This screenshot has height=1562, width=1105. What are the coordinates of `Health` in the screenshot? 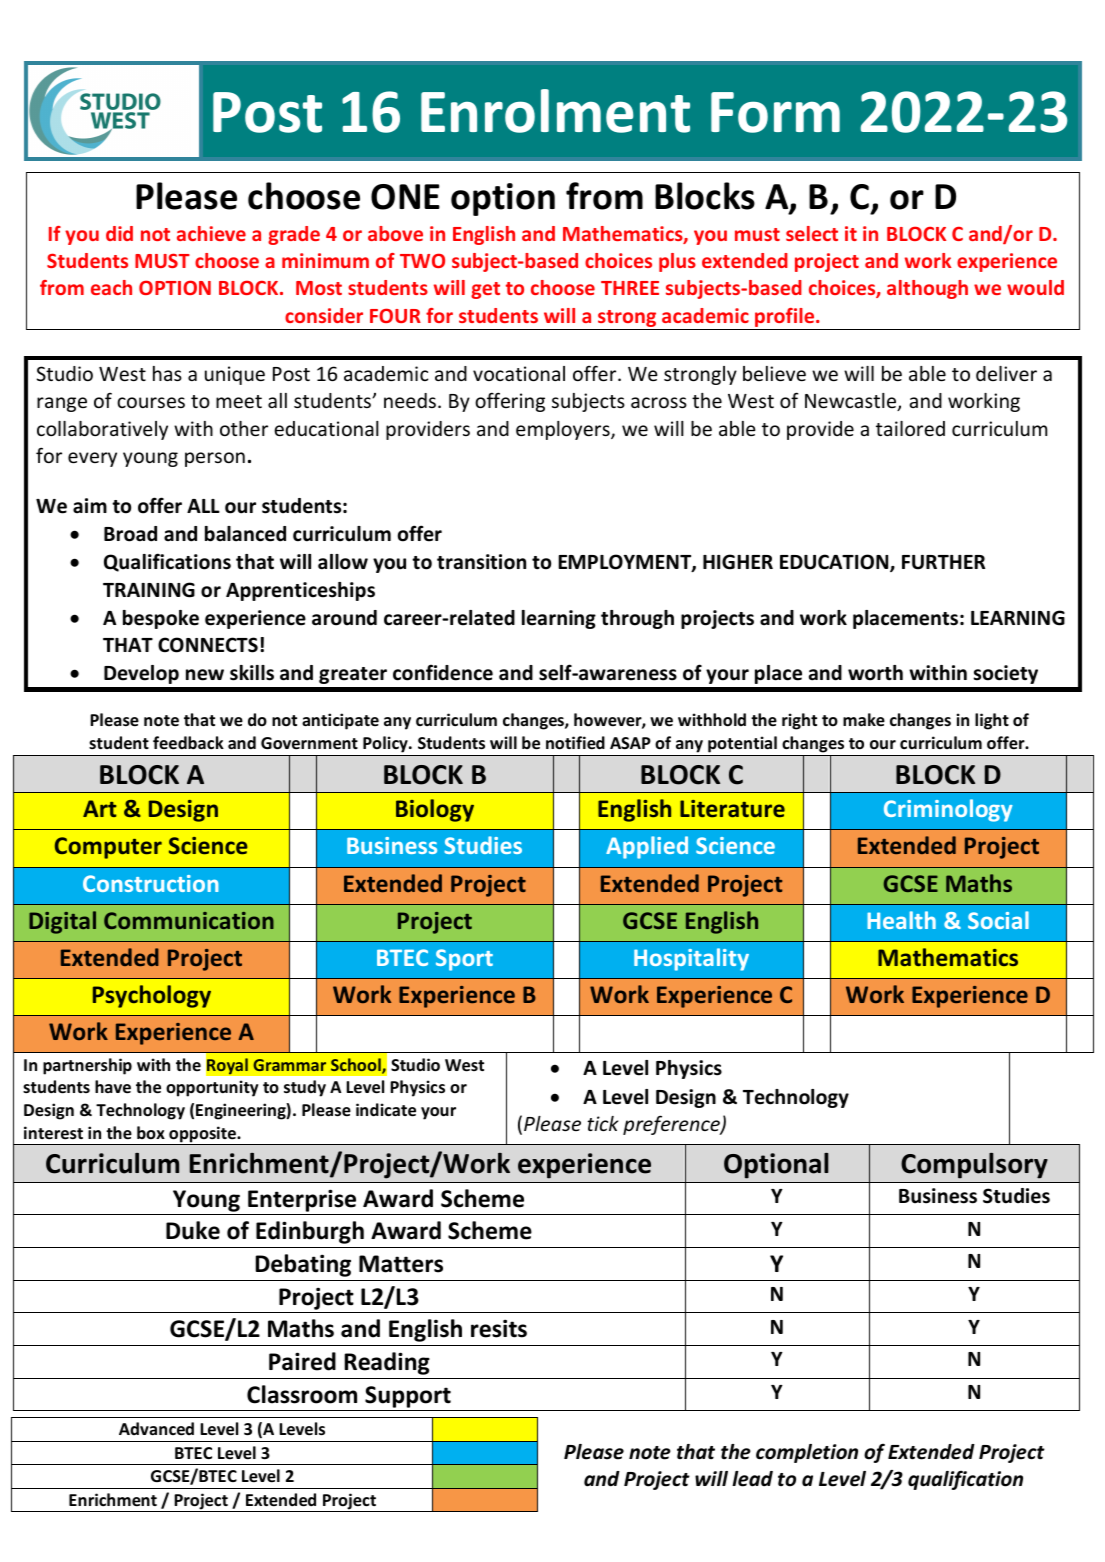 It's located at (901, 920).
